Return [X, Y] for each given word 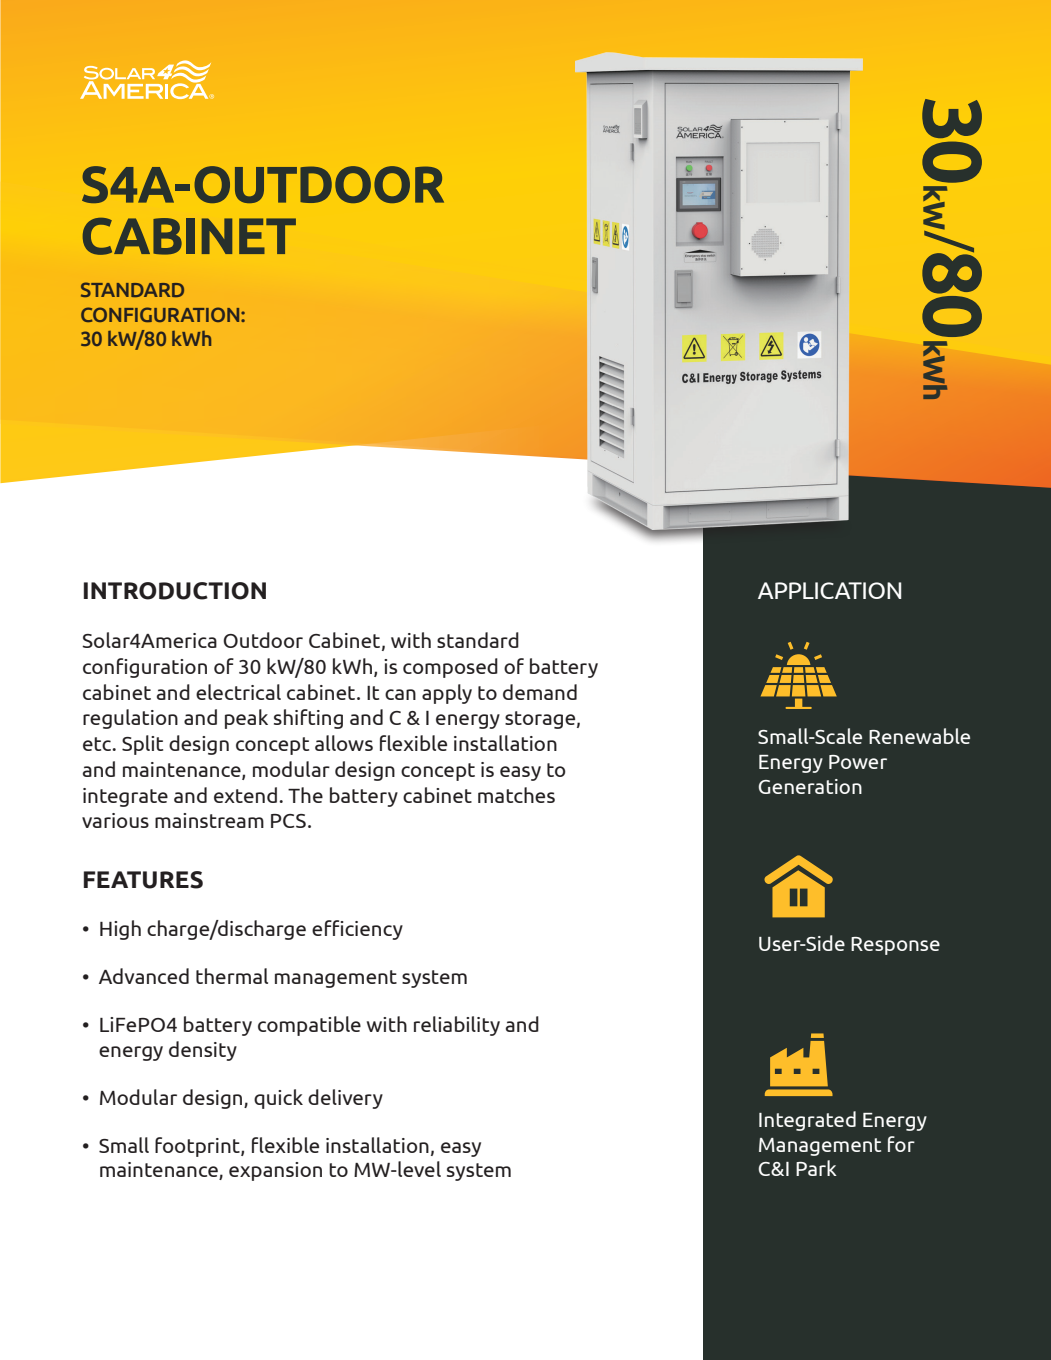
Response [895, 946]
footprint [198, 1147]
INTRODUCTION [175, 591]
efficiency [357, 930]
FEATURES [143, 880]
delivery [345, 1099]
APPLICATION [829, 590]
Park [816, 1168]
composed [450, 668]
